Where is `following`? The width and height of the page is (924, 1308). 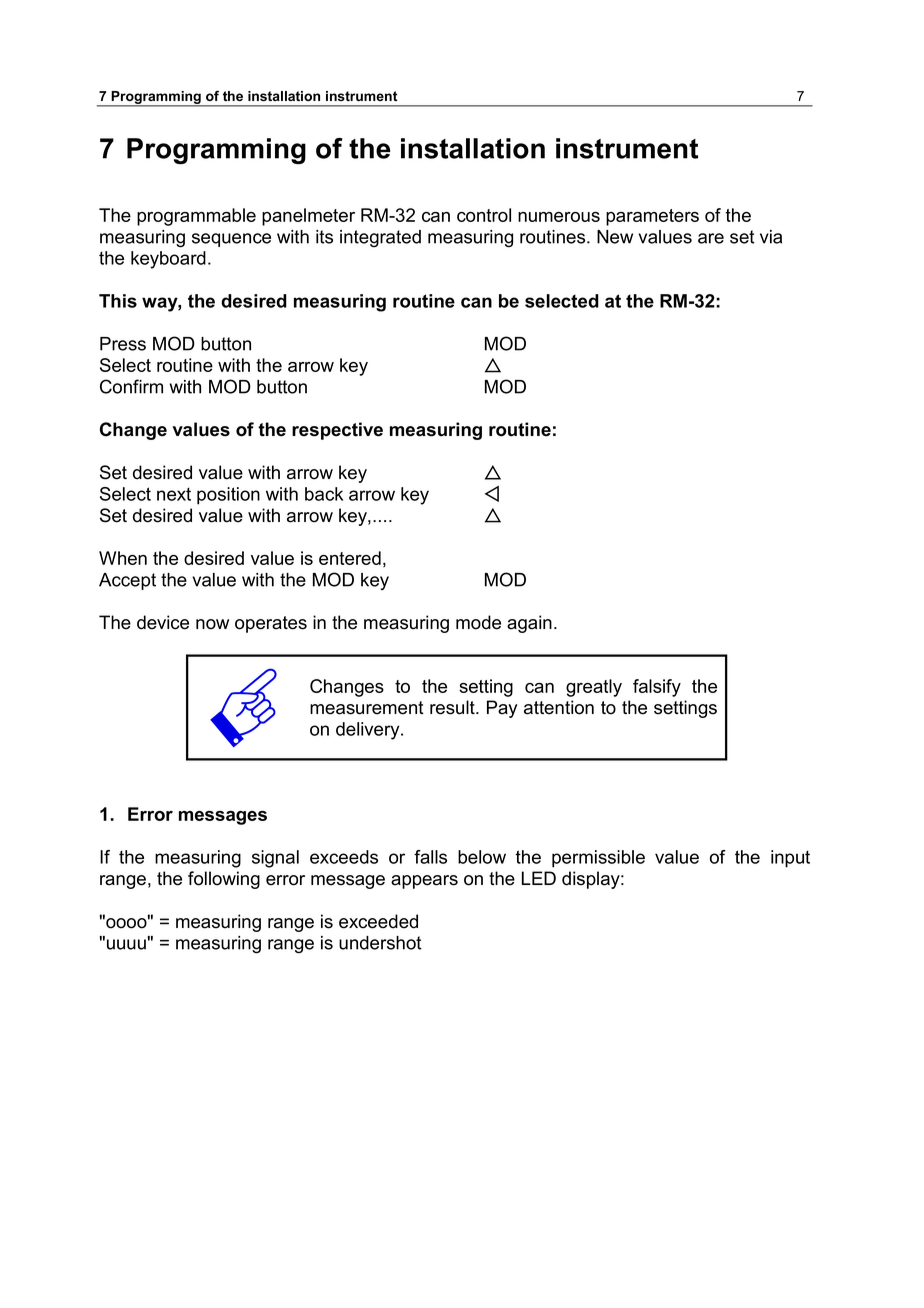
following is located at coordinates (224, 880).
